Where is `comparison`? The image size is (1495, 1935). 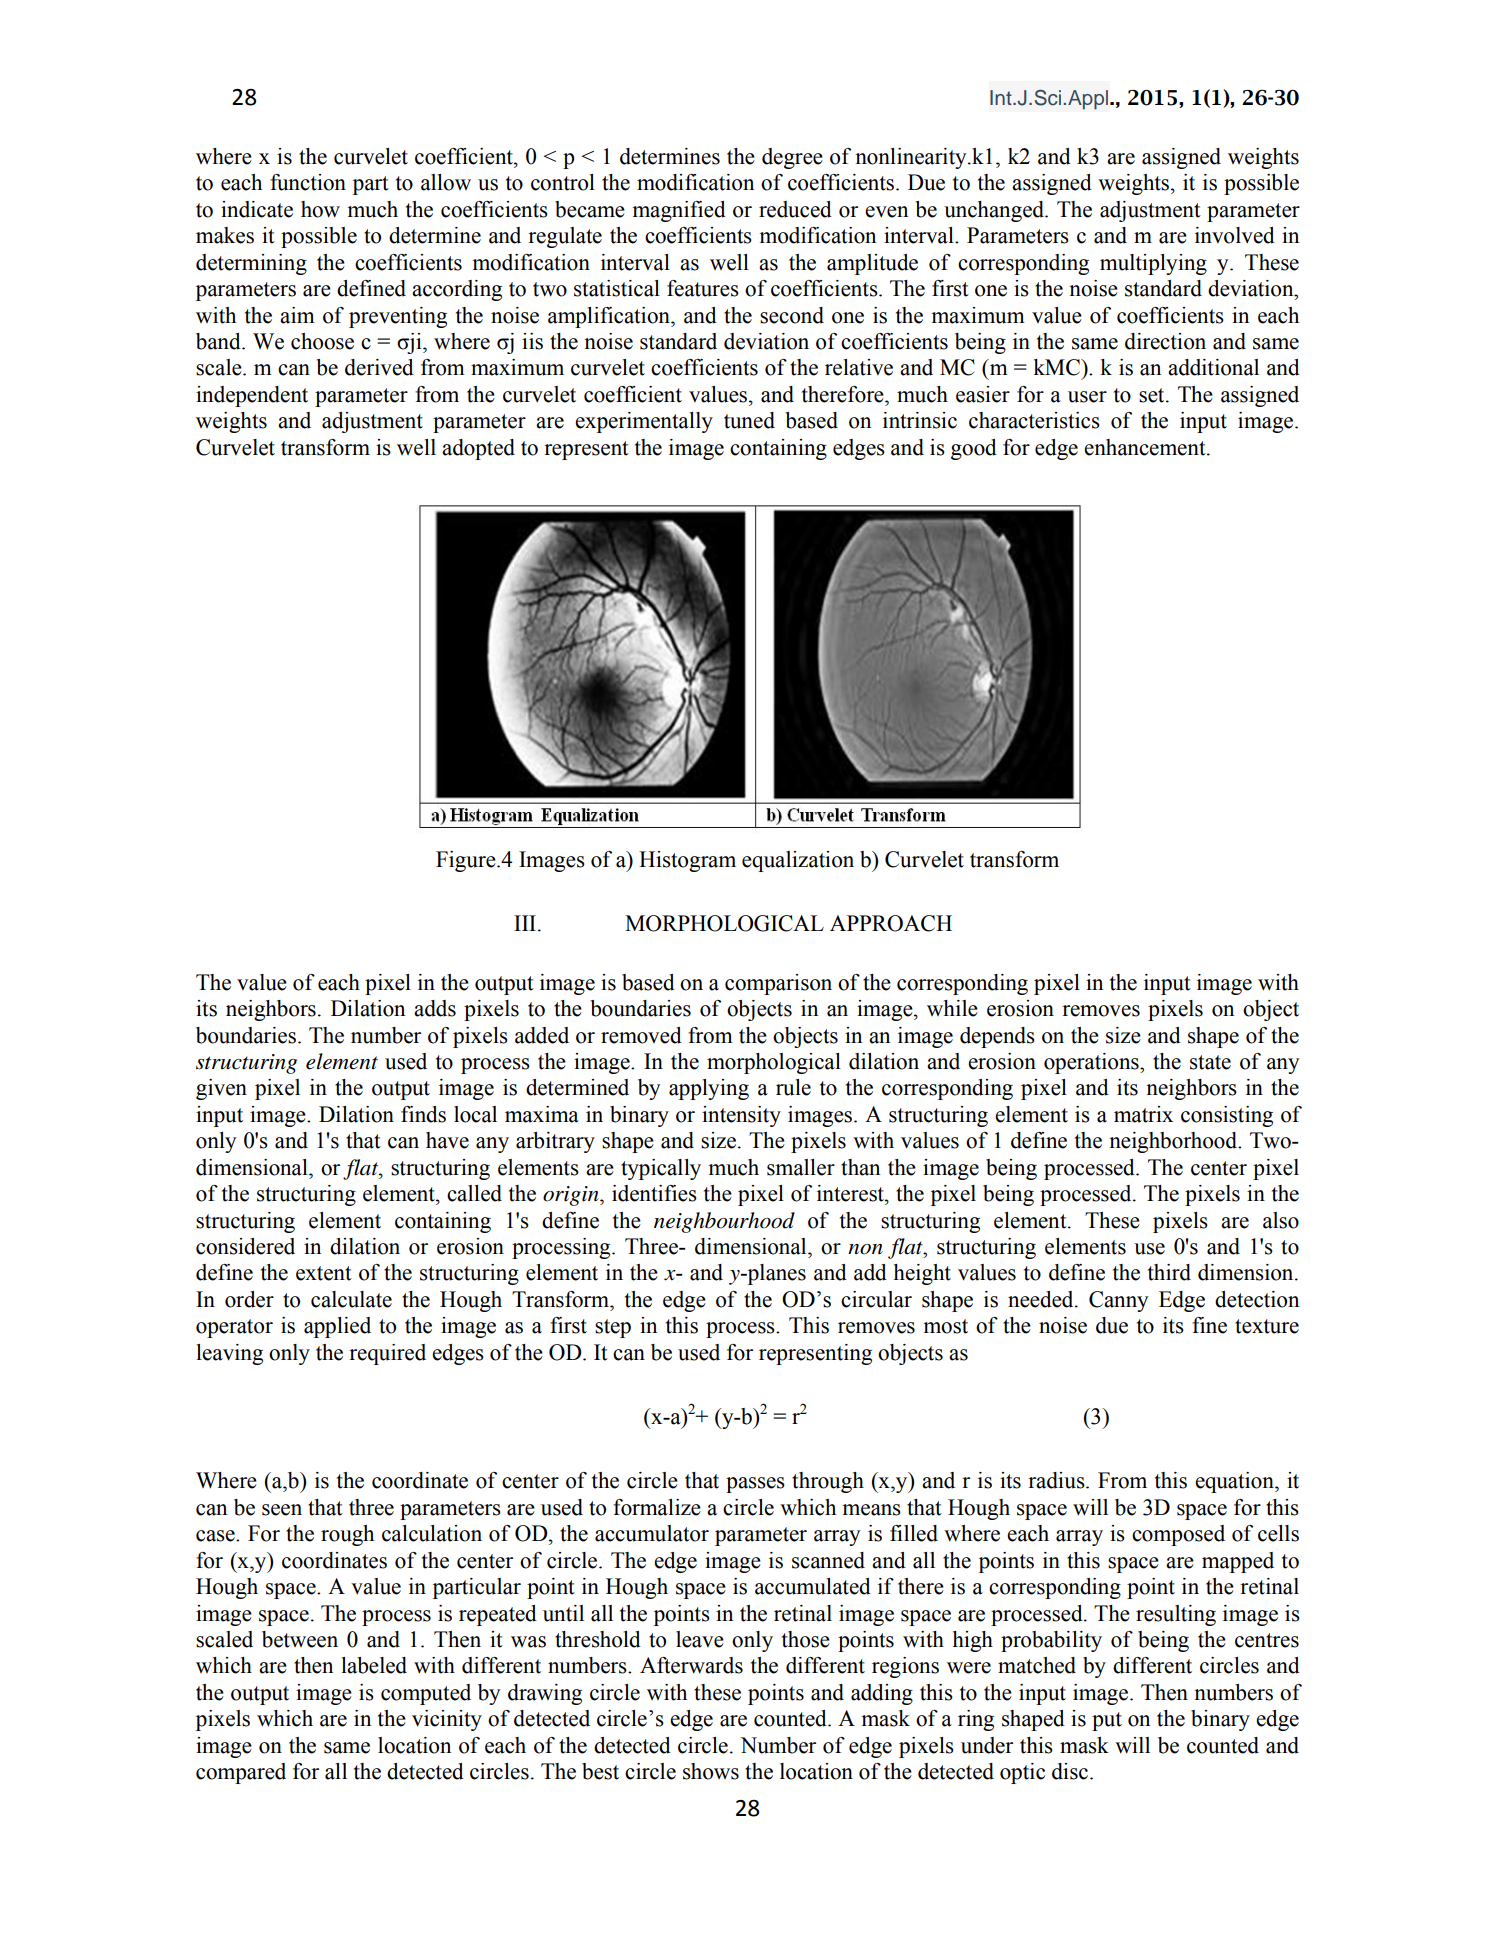 comparison is located at coordinates (778, 984).
